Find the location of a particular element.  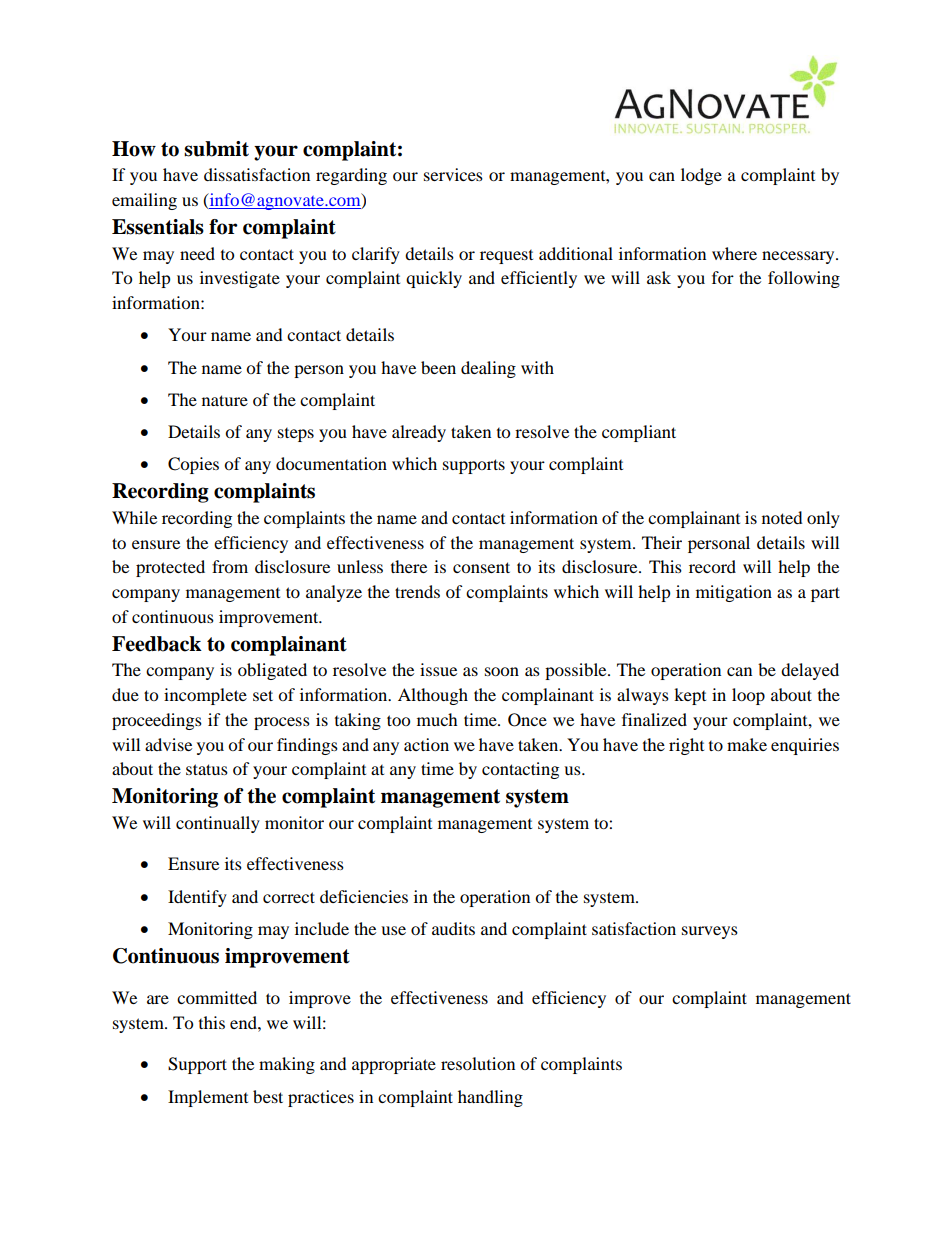

services is located at coordinates (453, 174).
